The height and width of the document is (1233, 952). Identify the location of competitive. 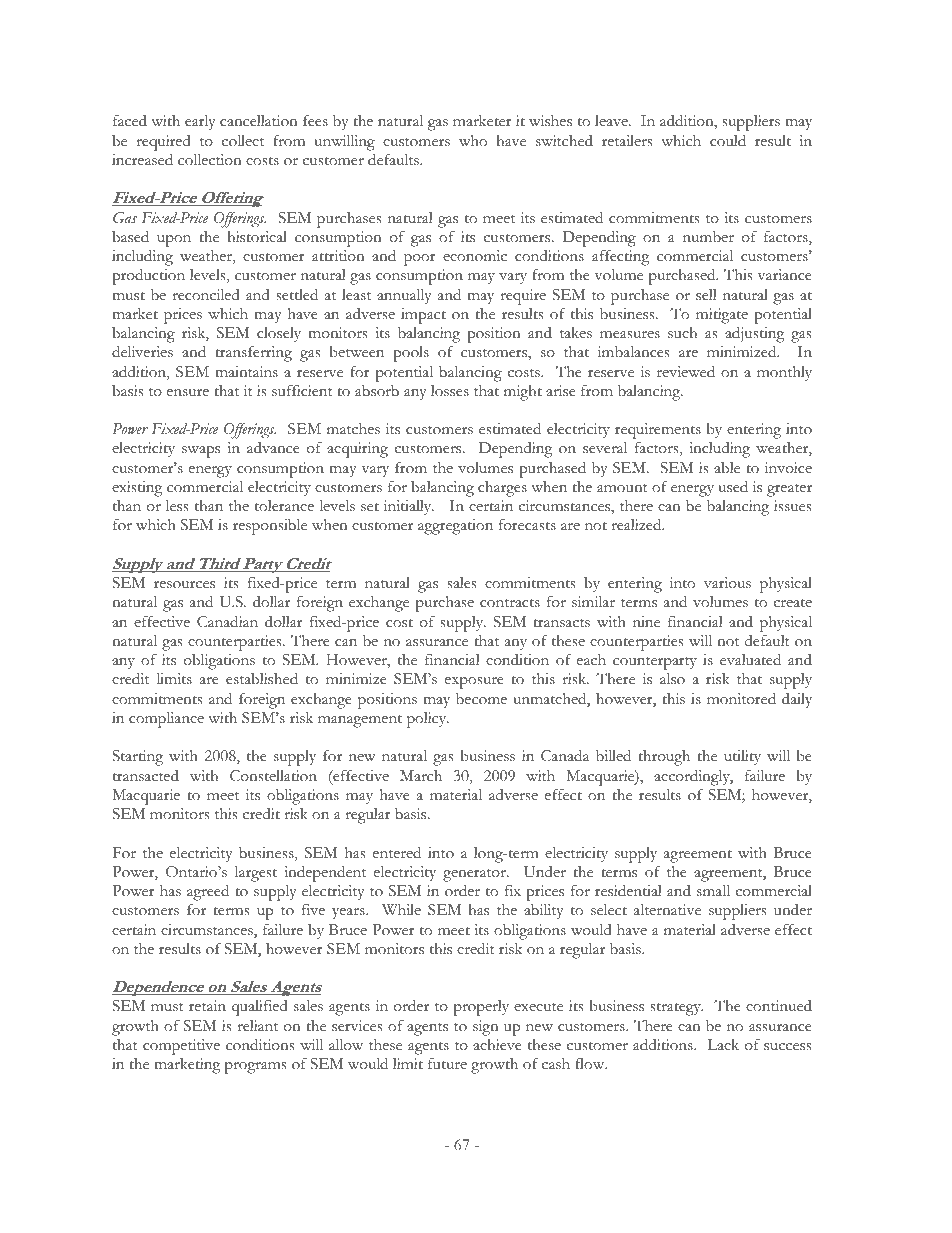
(181, 1047).
